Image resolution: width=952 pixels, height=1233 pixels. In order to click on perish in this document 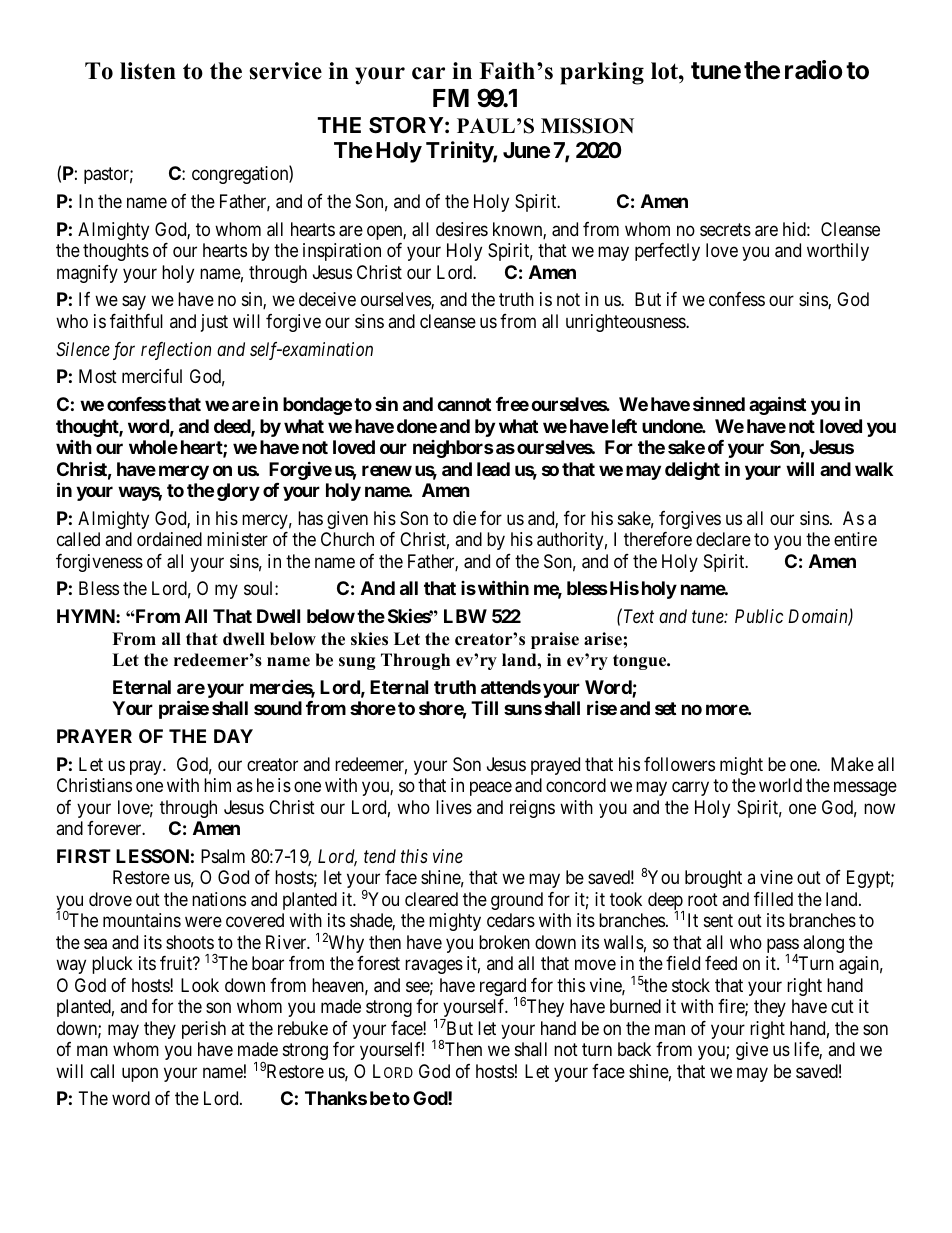, I will do `click(204, 1030)`.
